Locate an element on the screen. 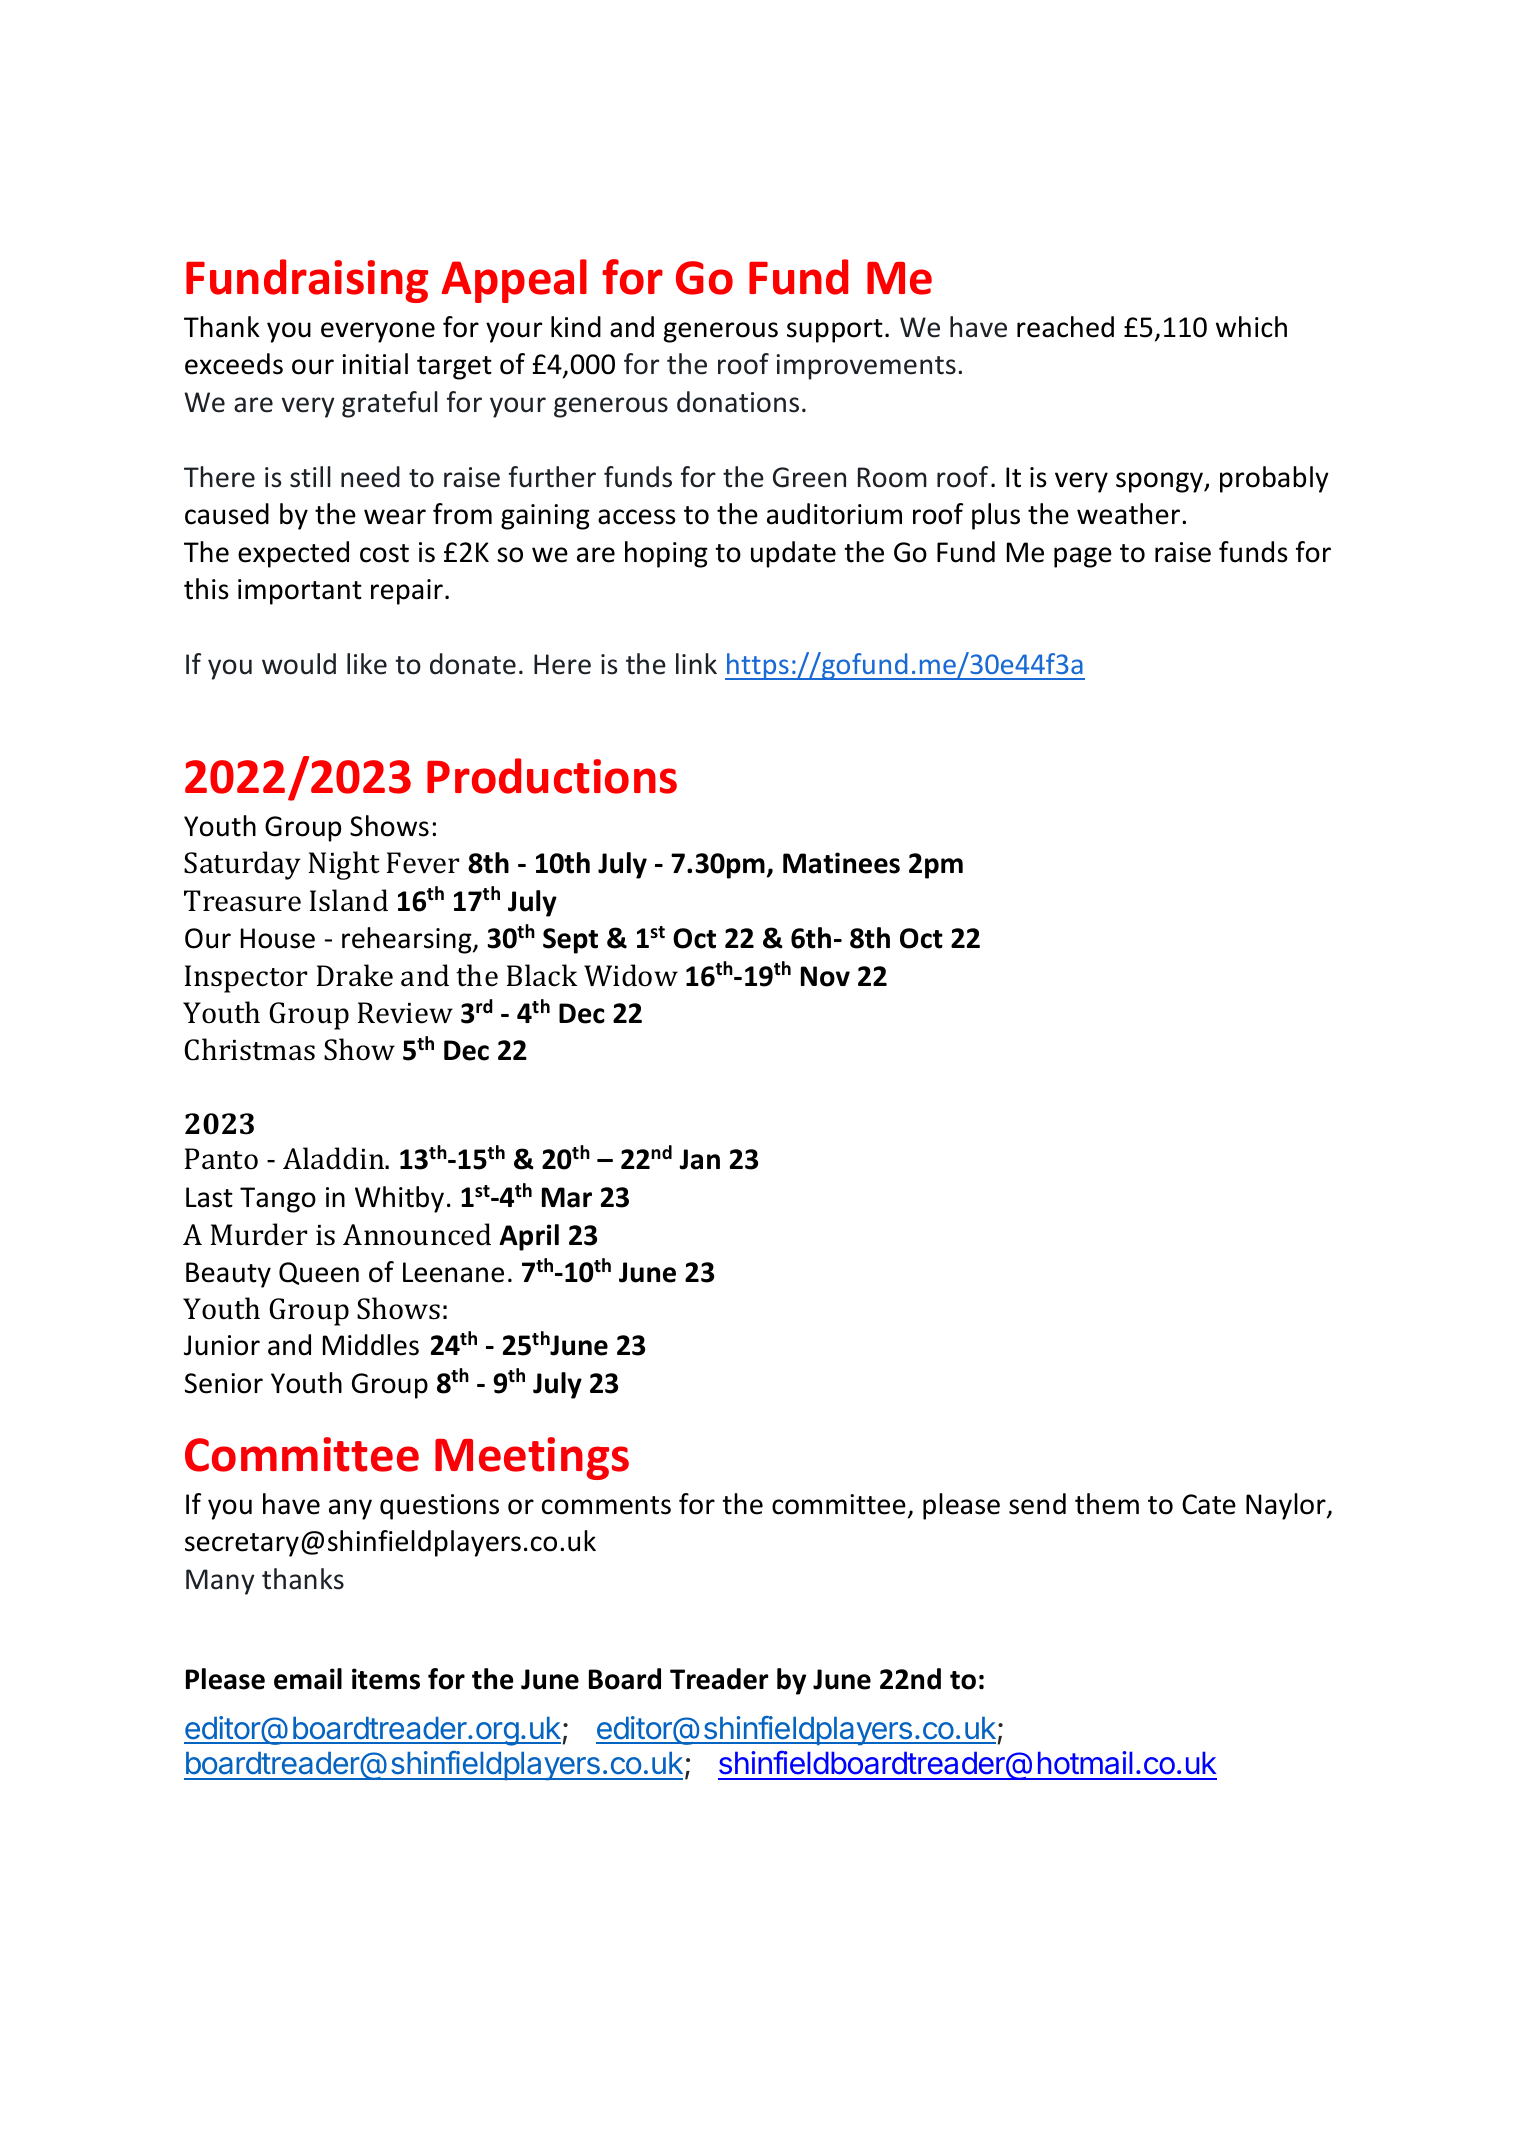 The width and height of the screenshot is (1520, 2149). initial is located at coordinates (375, 364).
